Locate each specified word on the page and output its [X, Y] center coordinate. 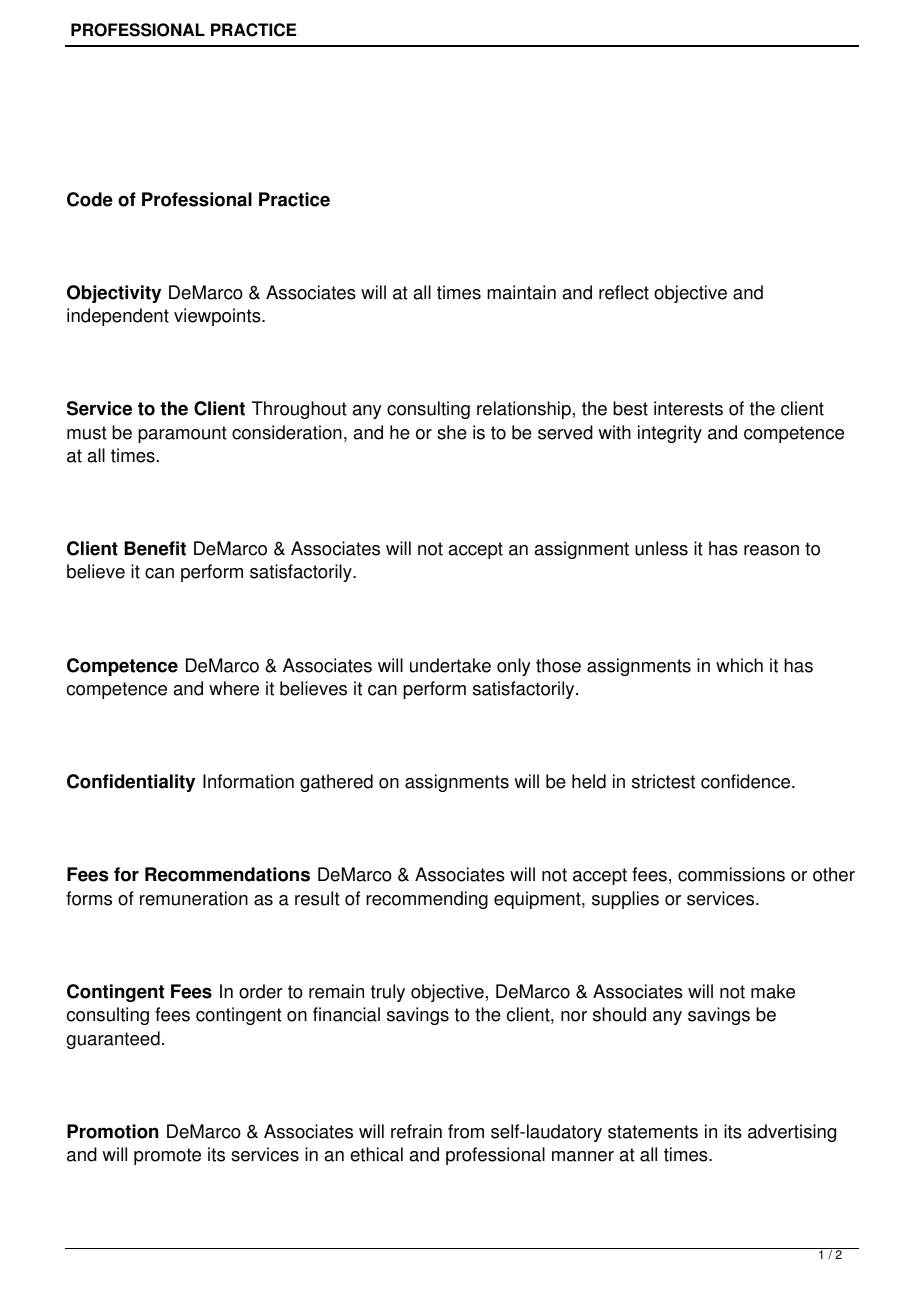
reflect [624, 292]
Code [90, 199]
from [466, 1131]
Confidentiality [131, 783]
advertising [792, 1133]
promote [167, 1156]
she [452, 432]
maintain [521, 292]
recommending [427, 900]
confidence [747, 781]
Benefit [155, 548]
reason [771, 550]
